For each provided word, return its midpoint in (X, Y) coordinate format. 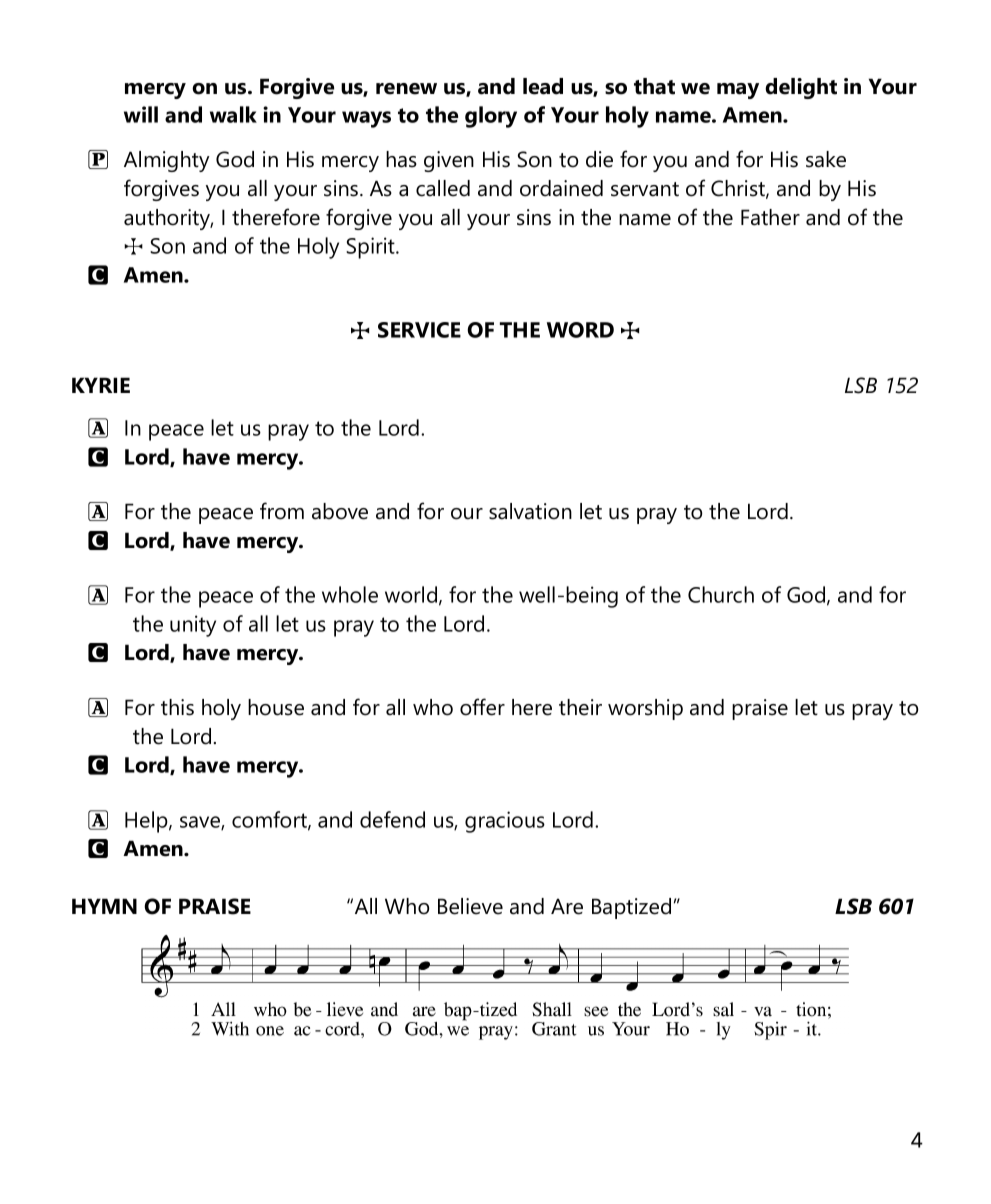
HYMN (104, 906)
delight (801, 88)
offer (482, 707)
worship (645, 709)
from (282, 511)
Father (770, 217)
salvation (530, 511)
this (177, 707)
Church (721, 594)
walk (233, 114)
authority (168, 219)
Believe (470, 906)
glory (491, 117)
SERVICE (419, 330)
